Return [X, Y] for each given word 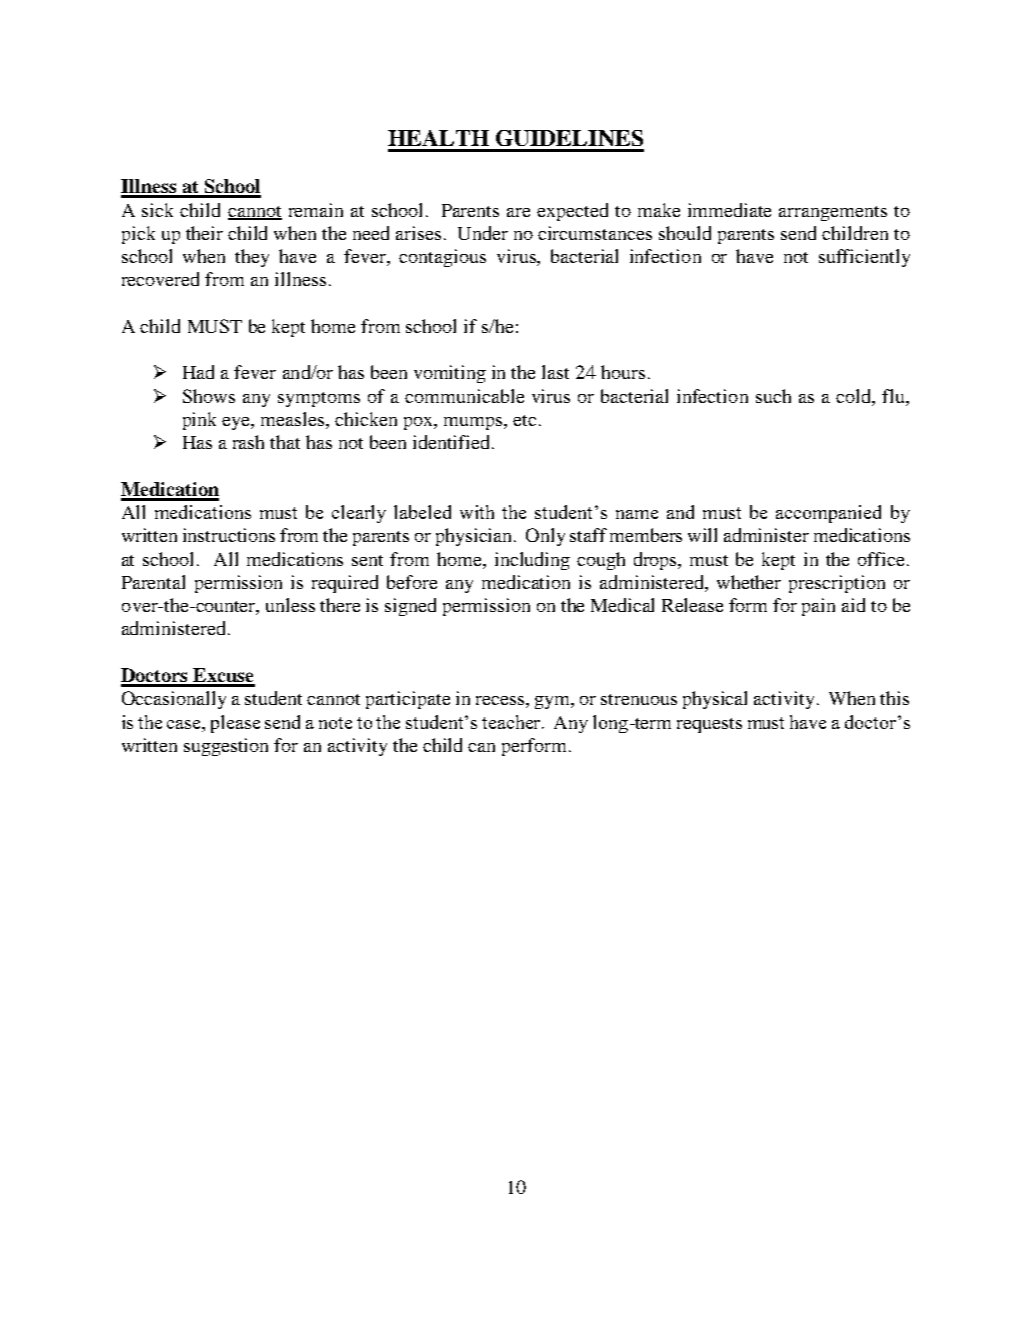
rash [248, 442]
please [235, 724]
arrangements [833, 213]
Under [483, 233]
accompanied [828, 514]
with [477, 512]
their [204, 233]
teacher [513, 722]
